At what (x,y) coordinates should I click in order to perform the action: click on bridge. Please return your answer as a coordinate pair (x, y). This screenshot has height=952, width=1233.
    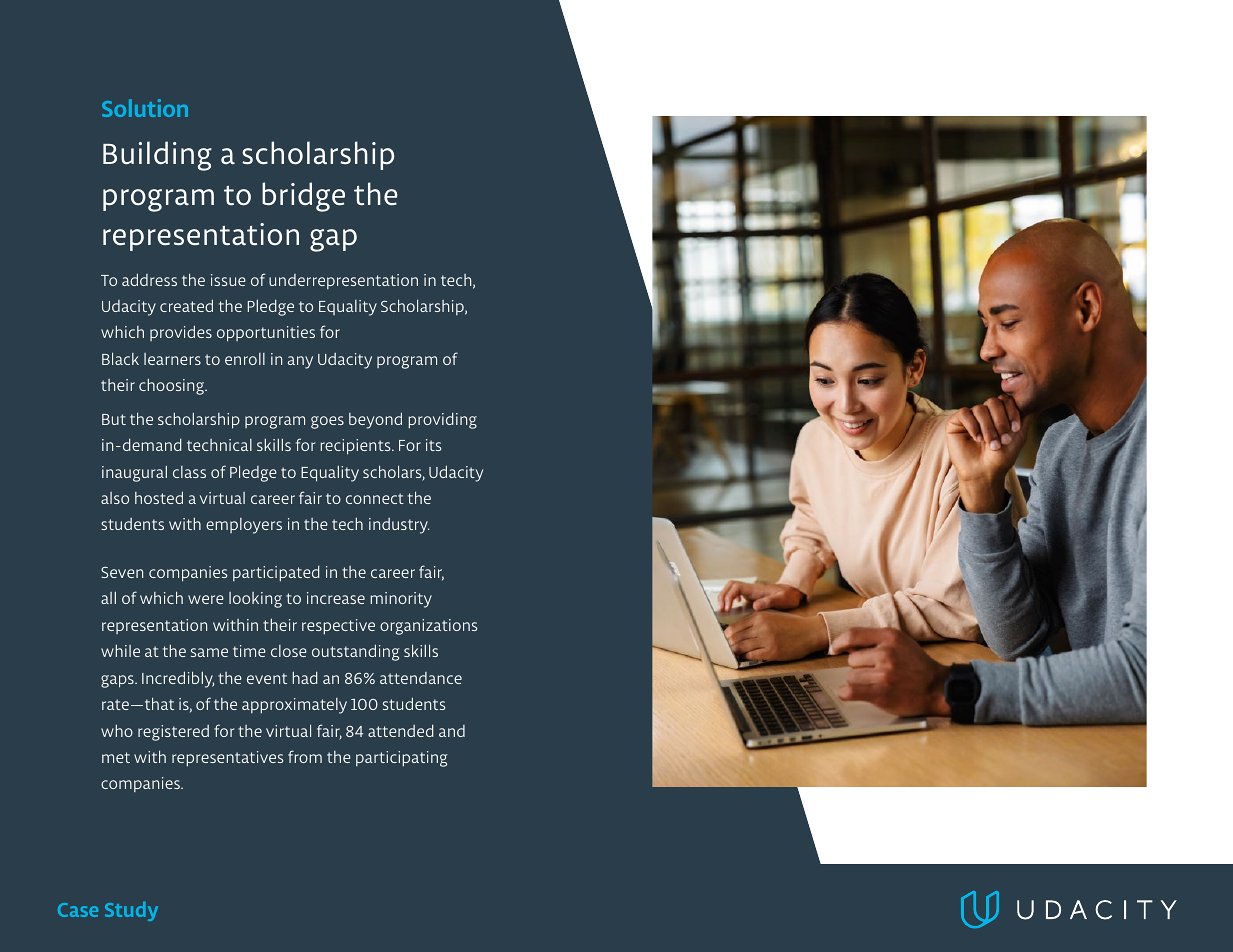
    Looking at the image, I should click on (303, 197).
